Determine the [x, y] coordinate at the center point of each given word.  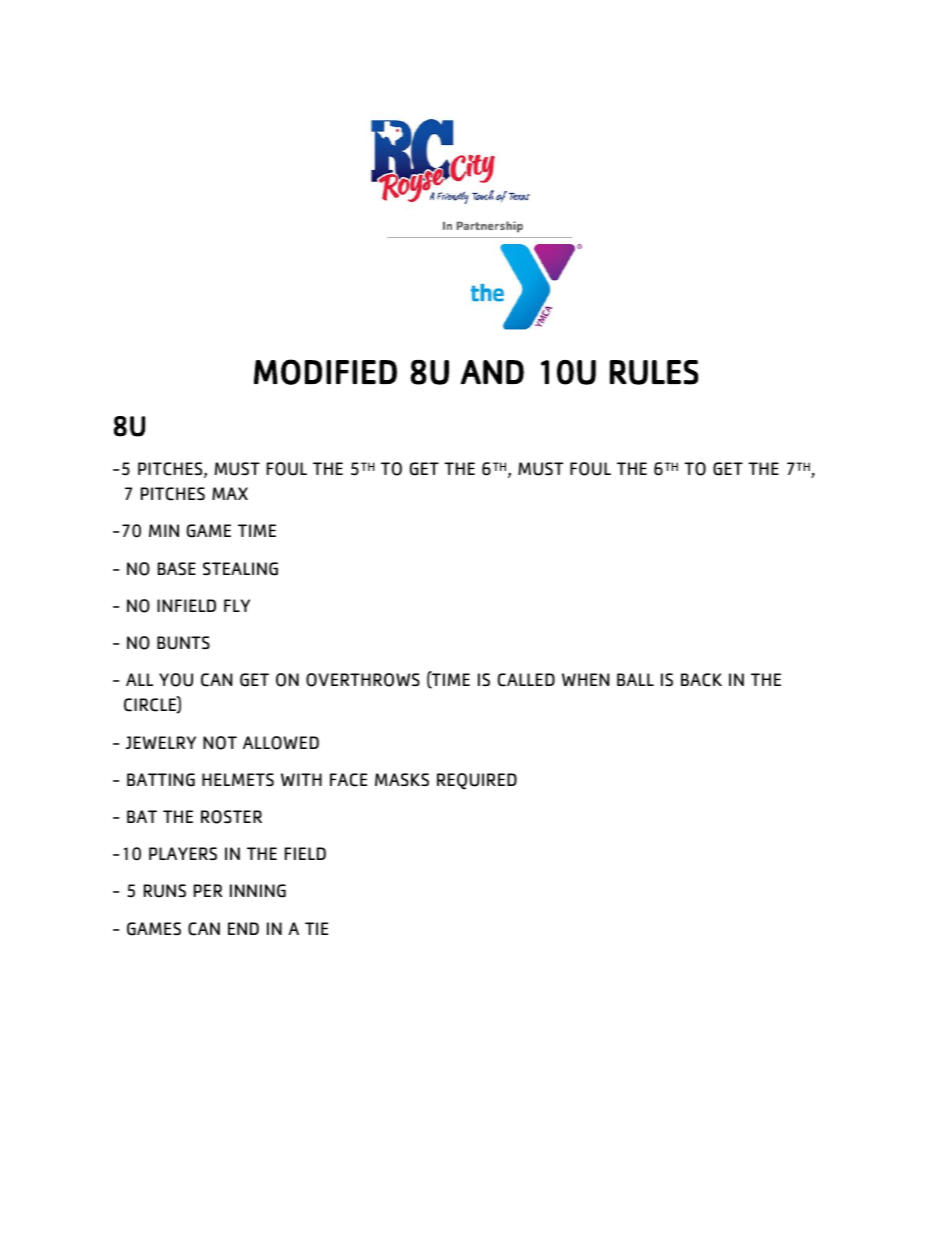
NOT [220, 743]
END [243, 928]
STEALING [240, 569]
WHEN [585, 679]
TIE [316, 928]
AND [492, 372]
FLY [237, 605]
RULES [654, 372]
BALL [635, 679]
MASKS [402, 779]
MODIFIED [325, 372]
